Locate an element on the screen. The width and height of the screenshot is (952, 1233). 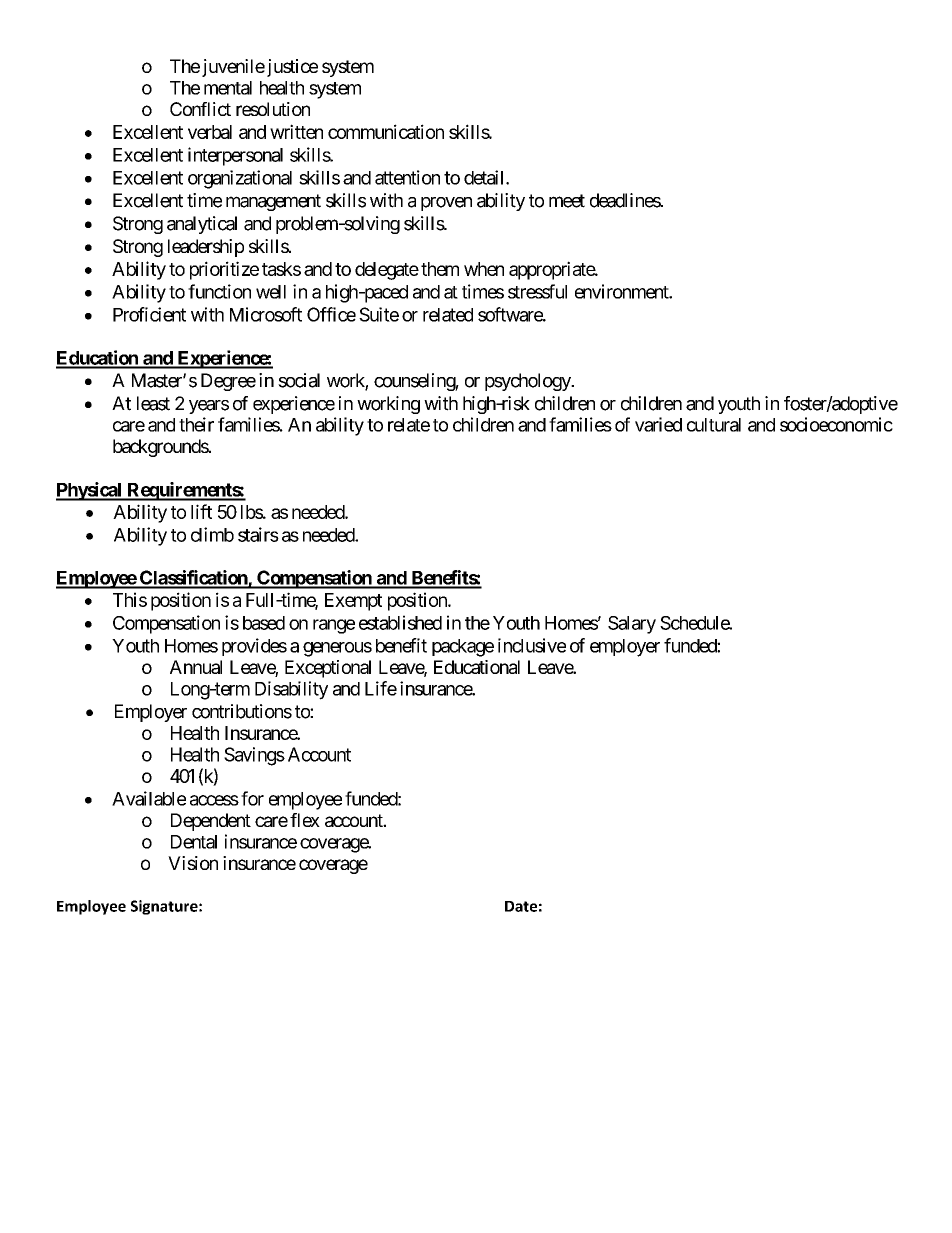
social is located at coordinates (299, 380).
